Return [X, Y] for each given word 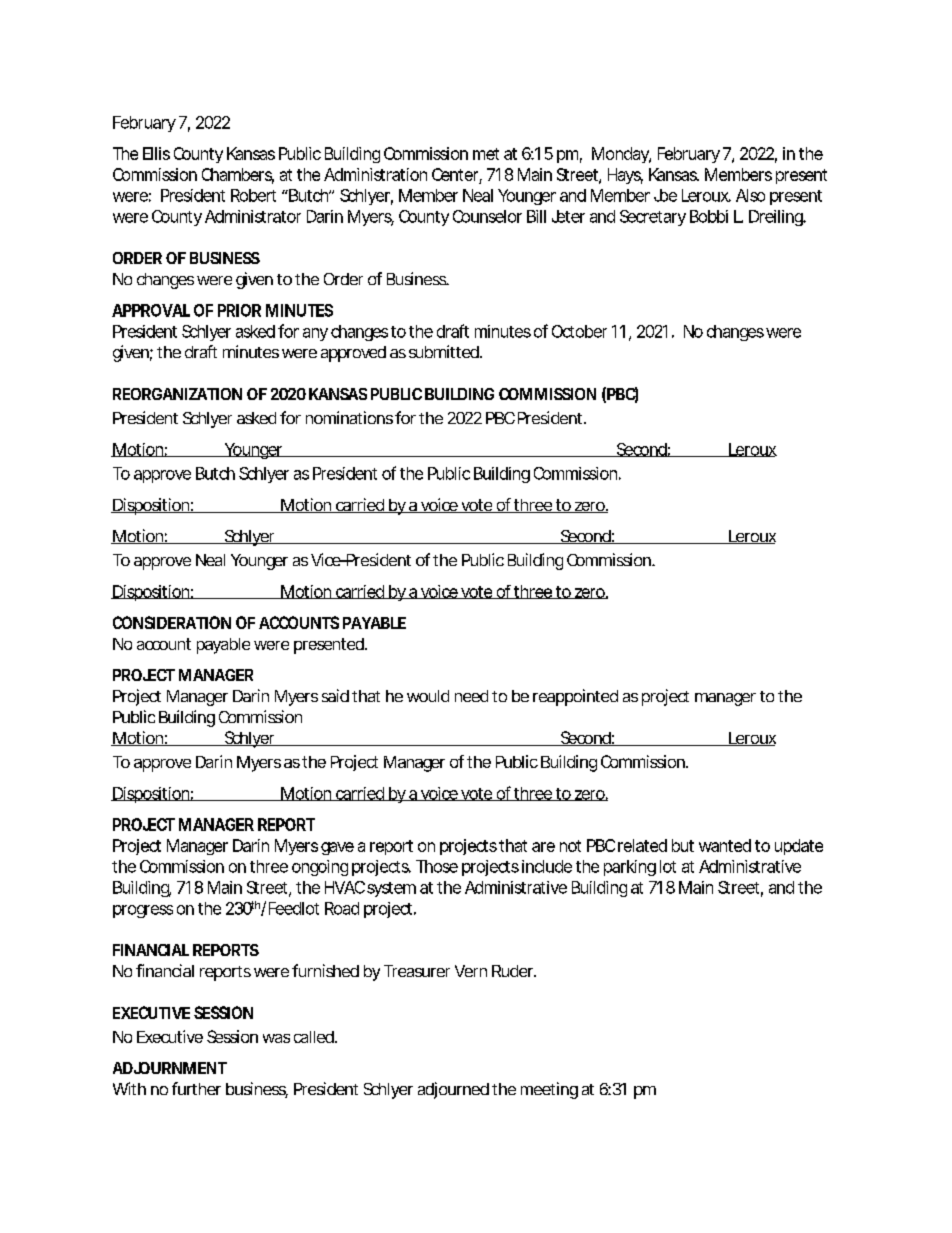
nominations [349, 417]
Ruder [514, 971]
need [471, 696]
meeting [549, 1090]
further [196, 1088]
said [335, 695]
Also [750, 195]
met [486, 154]
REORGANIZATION [177, 394]
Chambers [238, 175]
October [579, 331]
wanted [725, 845]
